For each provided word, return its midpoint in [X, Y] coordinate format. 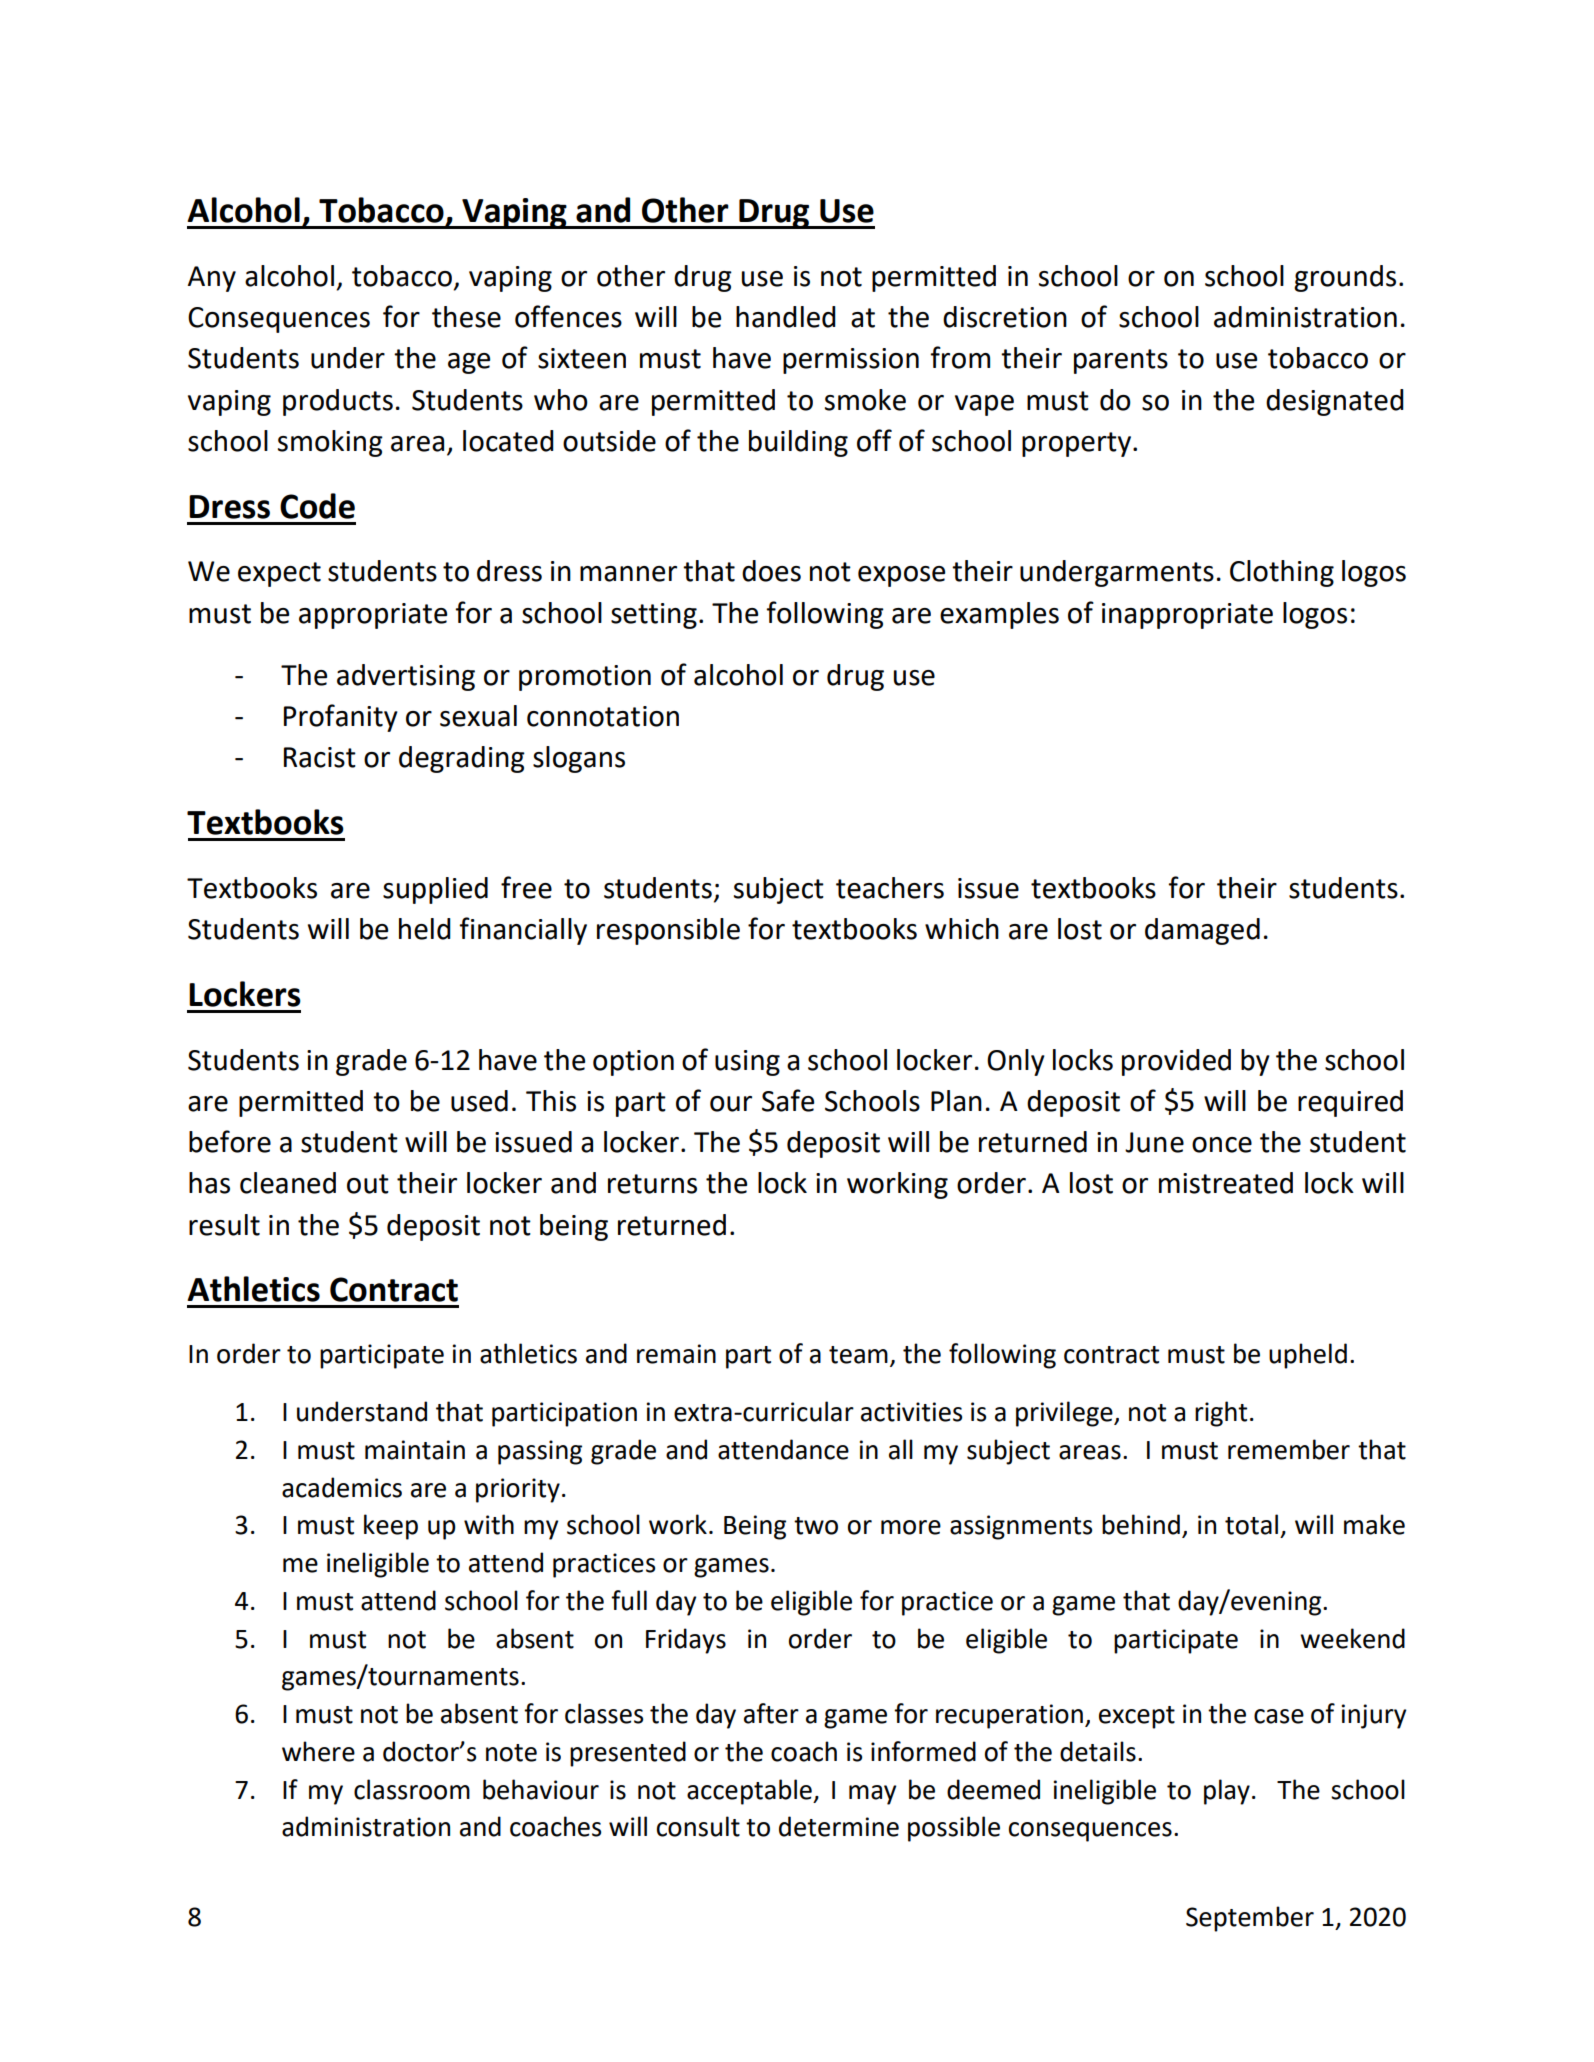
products [338, 402]
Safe [788, 1100]
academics [342, 1487]
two [816, 1526]
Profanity [341, 718]
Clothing [1282, 573]
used [479, 1101]
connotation [603, 716]
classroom [412, 1789]
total [1251, 1524]
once [1222, 1145]
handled [786, 317]
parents [1121, 361]
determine [839, 1826]
